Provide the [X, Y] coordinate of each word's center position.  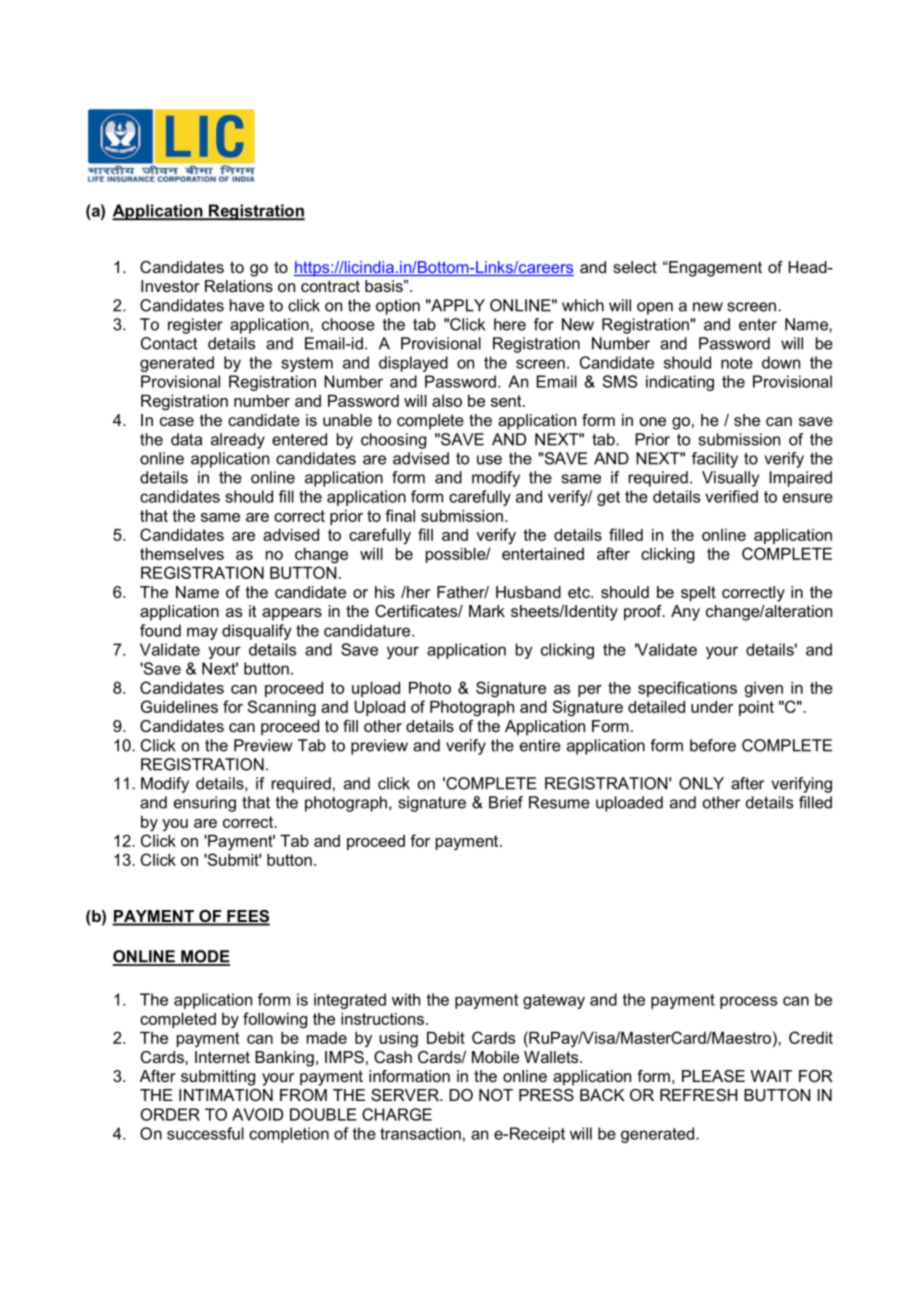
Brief [506, 802]
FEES [247, 917]
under [712, 707]
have [247, 305]
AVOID [257, 1114]
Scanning [282, 708]
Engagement [714, 269]
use [489, 460]
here [510, 324]
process [748, 1002]
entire [540, 745]
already [238, 441]
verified [731, 496]
